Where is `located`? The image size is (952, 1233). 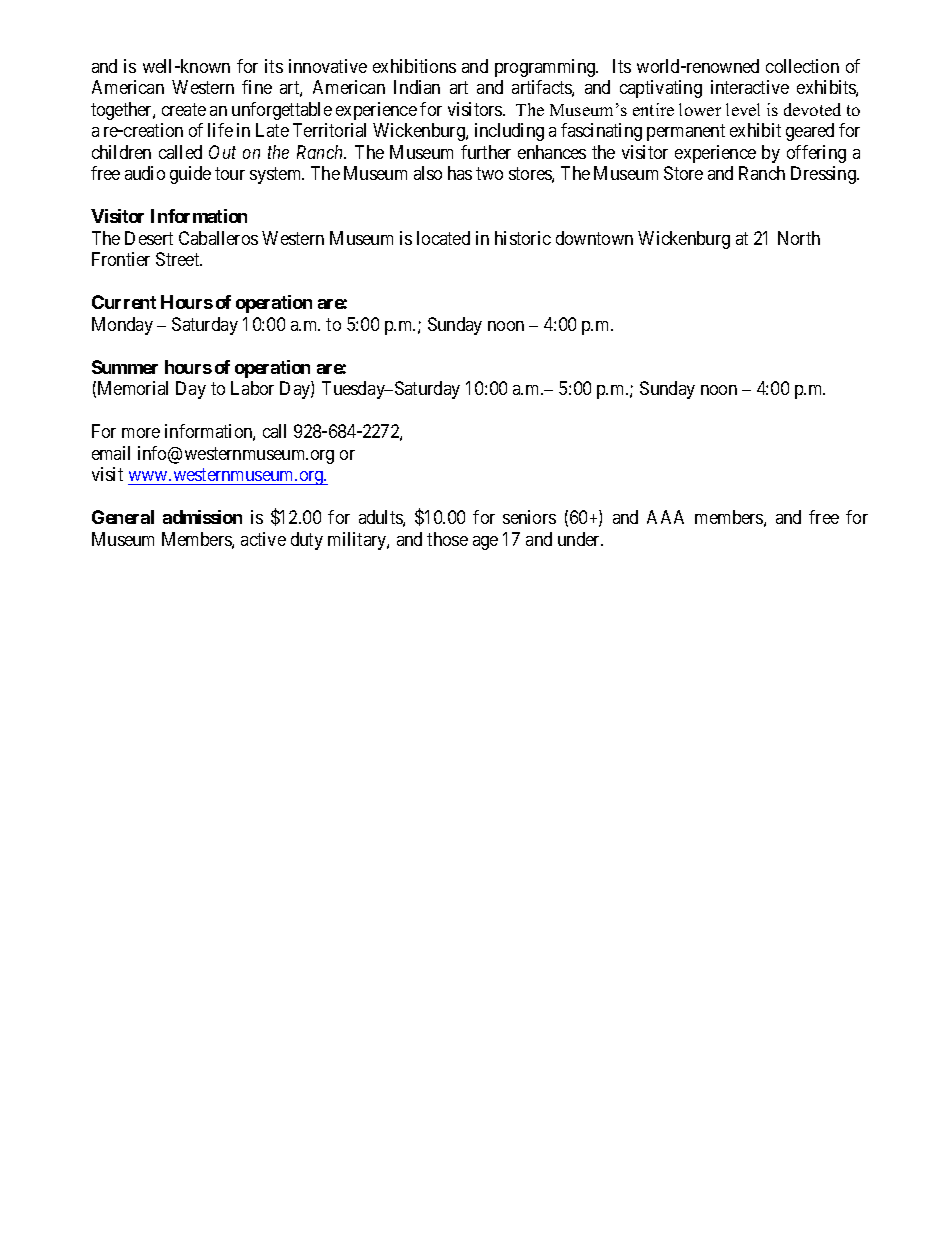
located is located at coordinates (443, 238).
